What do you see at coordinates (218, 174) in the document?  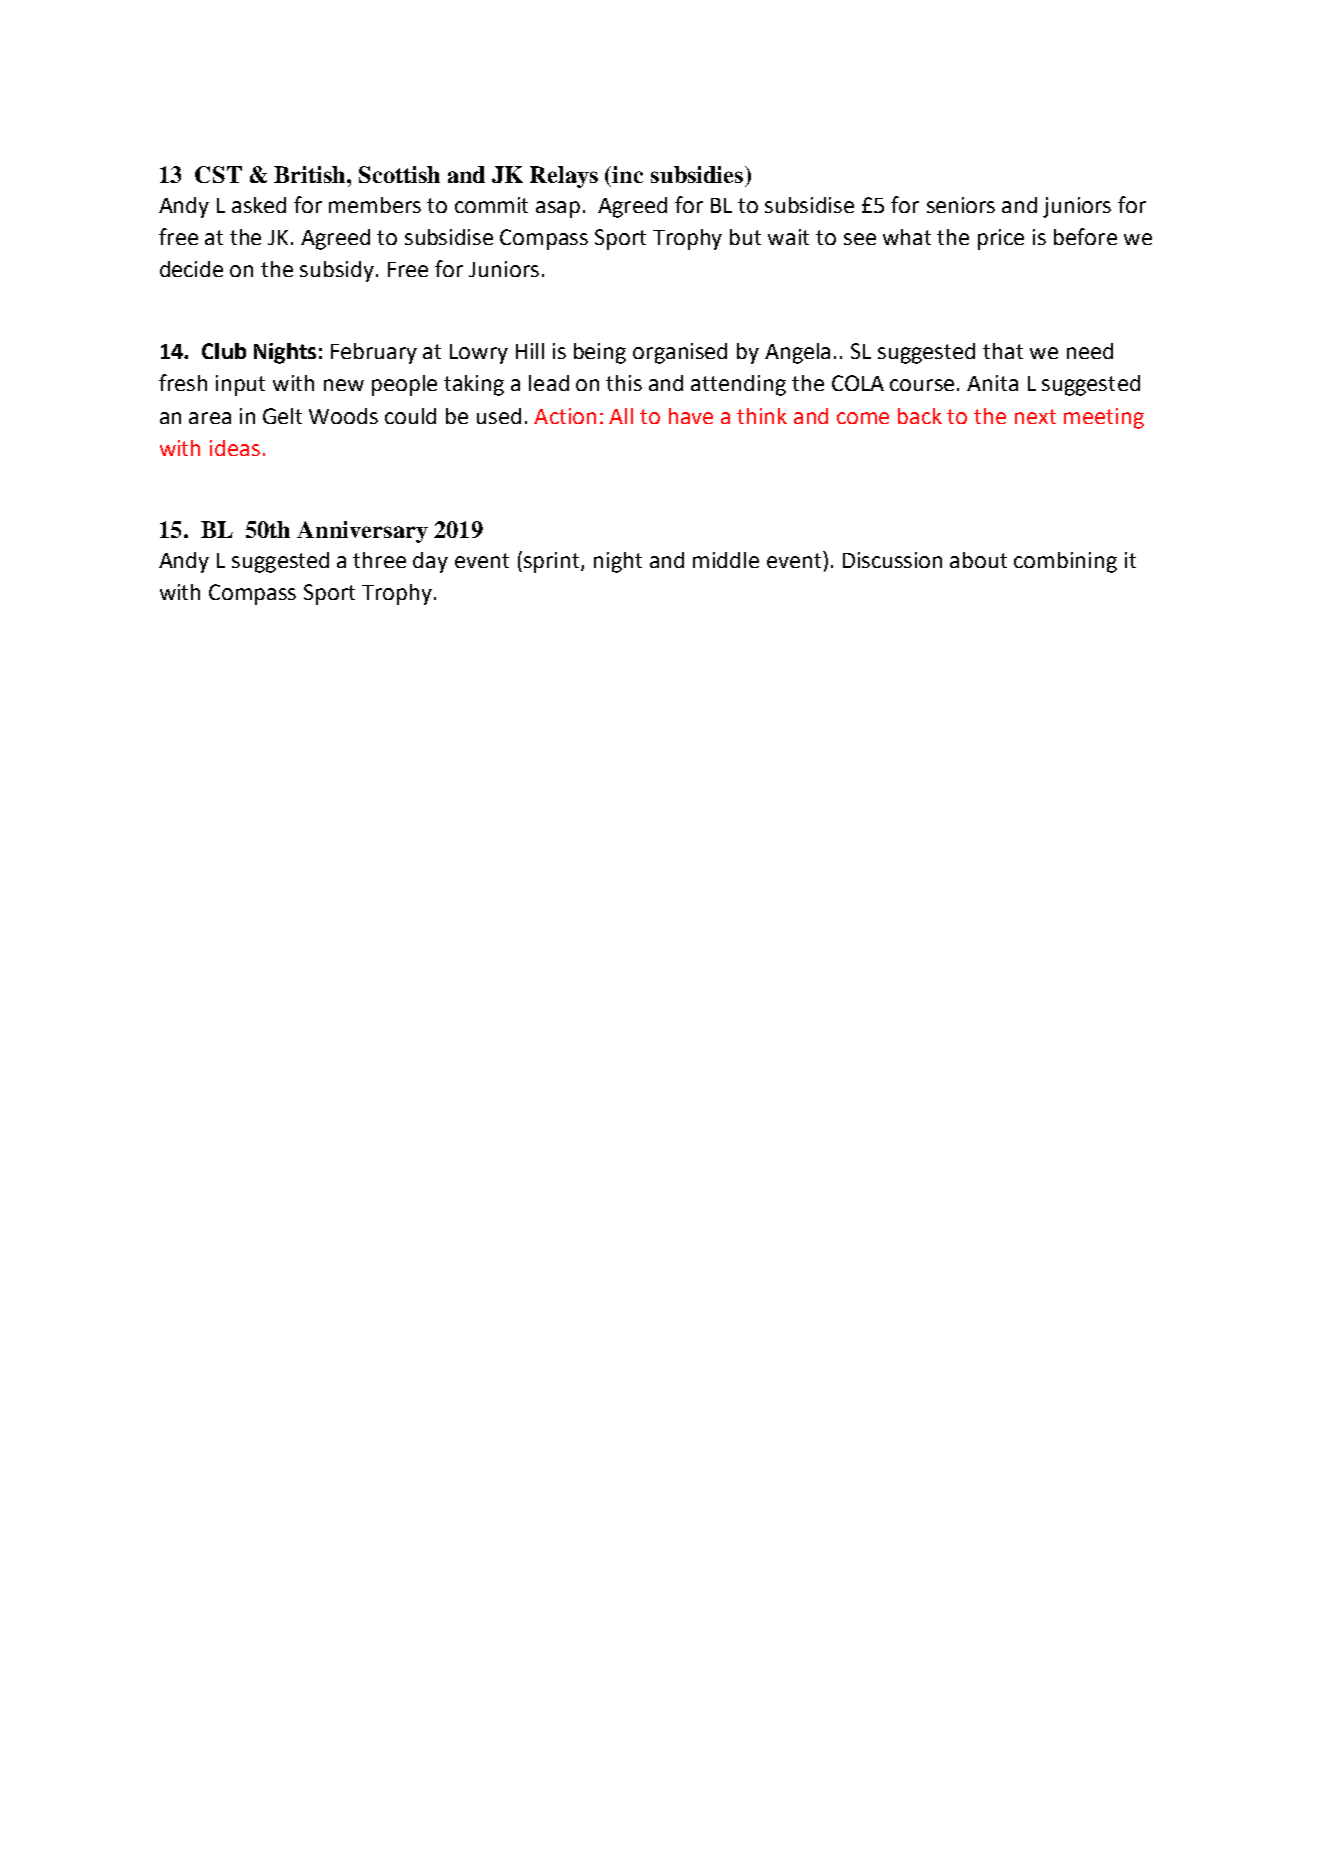 I see `CST` at bounding box center [218, 174].
